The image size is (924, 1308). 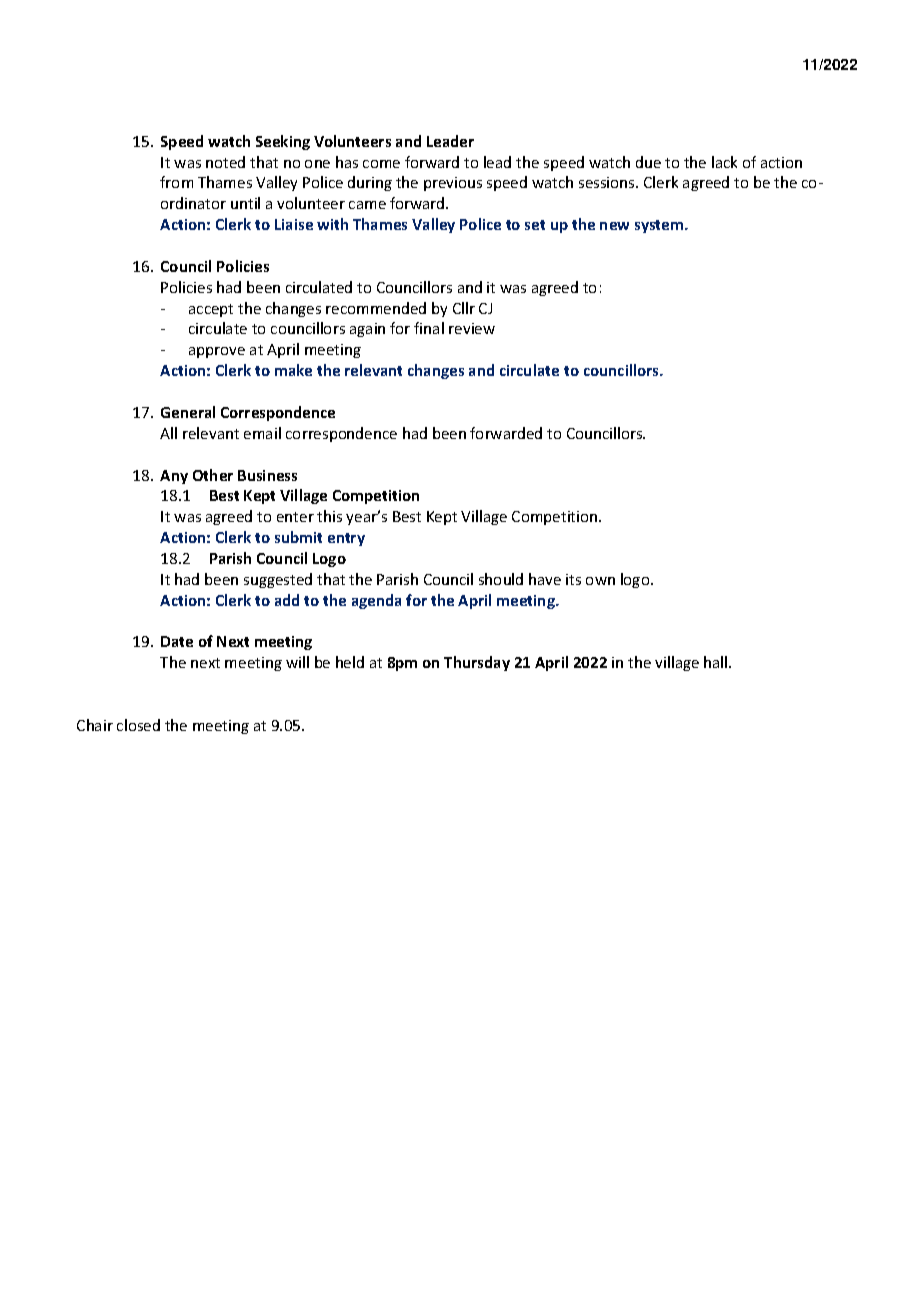 What do you see at coordinates (262, 433) in the image?
I see `email` at bounding box center [262, 433].
